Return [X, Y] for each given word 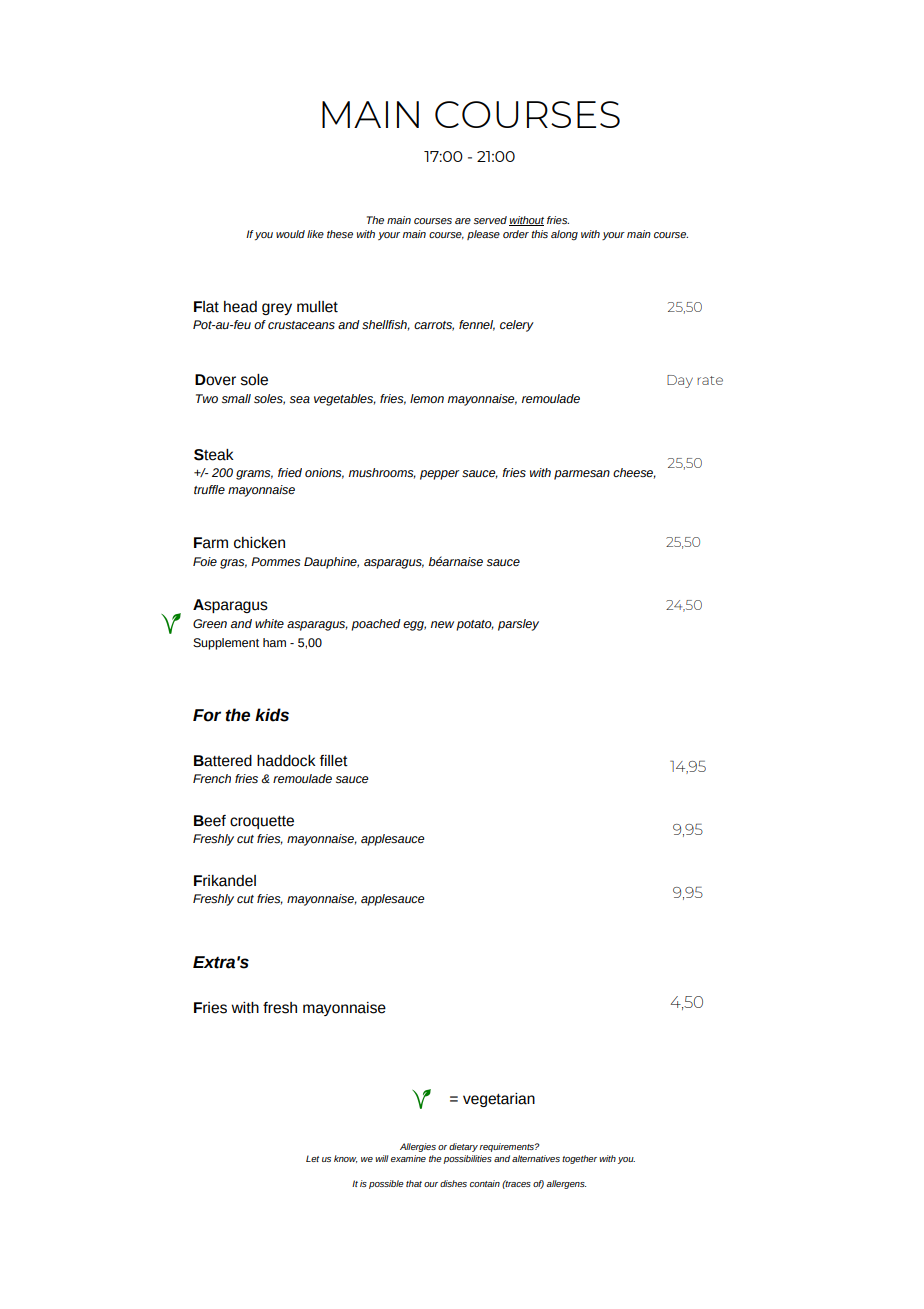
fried [290, 472]
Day [680, 381]
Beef [210, 821]
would [290, 234]
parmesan [582, 475]
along [564, 235]
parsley [518, 625]
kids [272, 715]
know [345, 1159]
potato [475, 625]
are [463, 221]
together [579, 1159]
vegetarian [499, 1100]
